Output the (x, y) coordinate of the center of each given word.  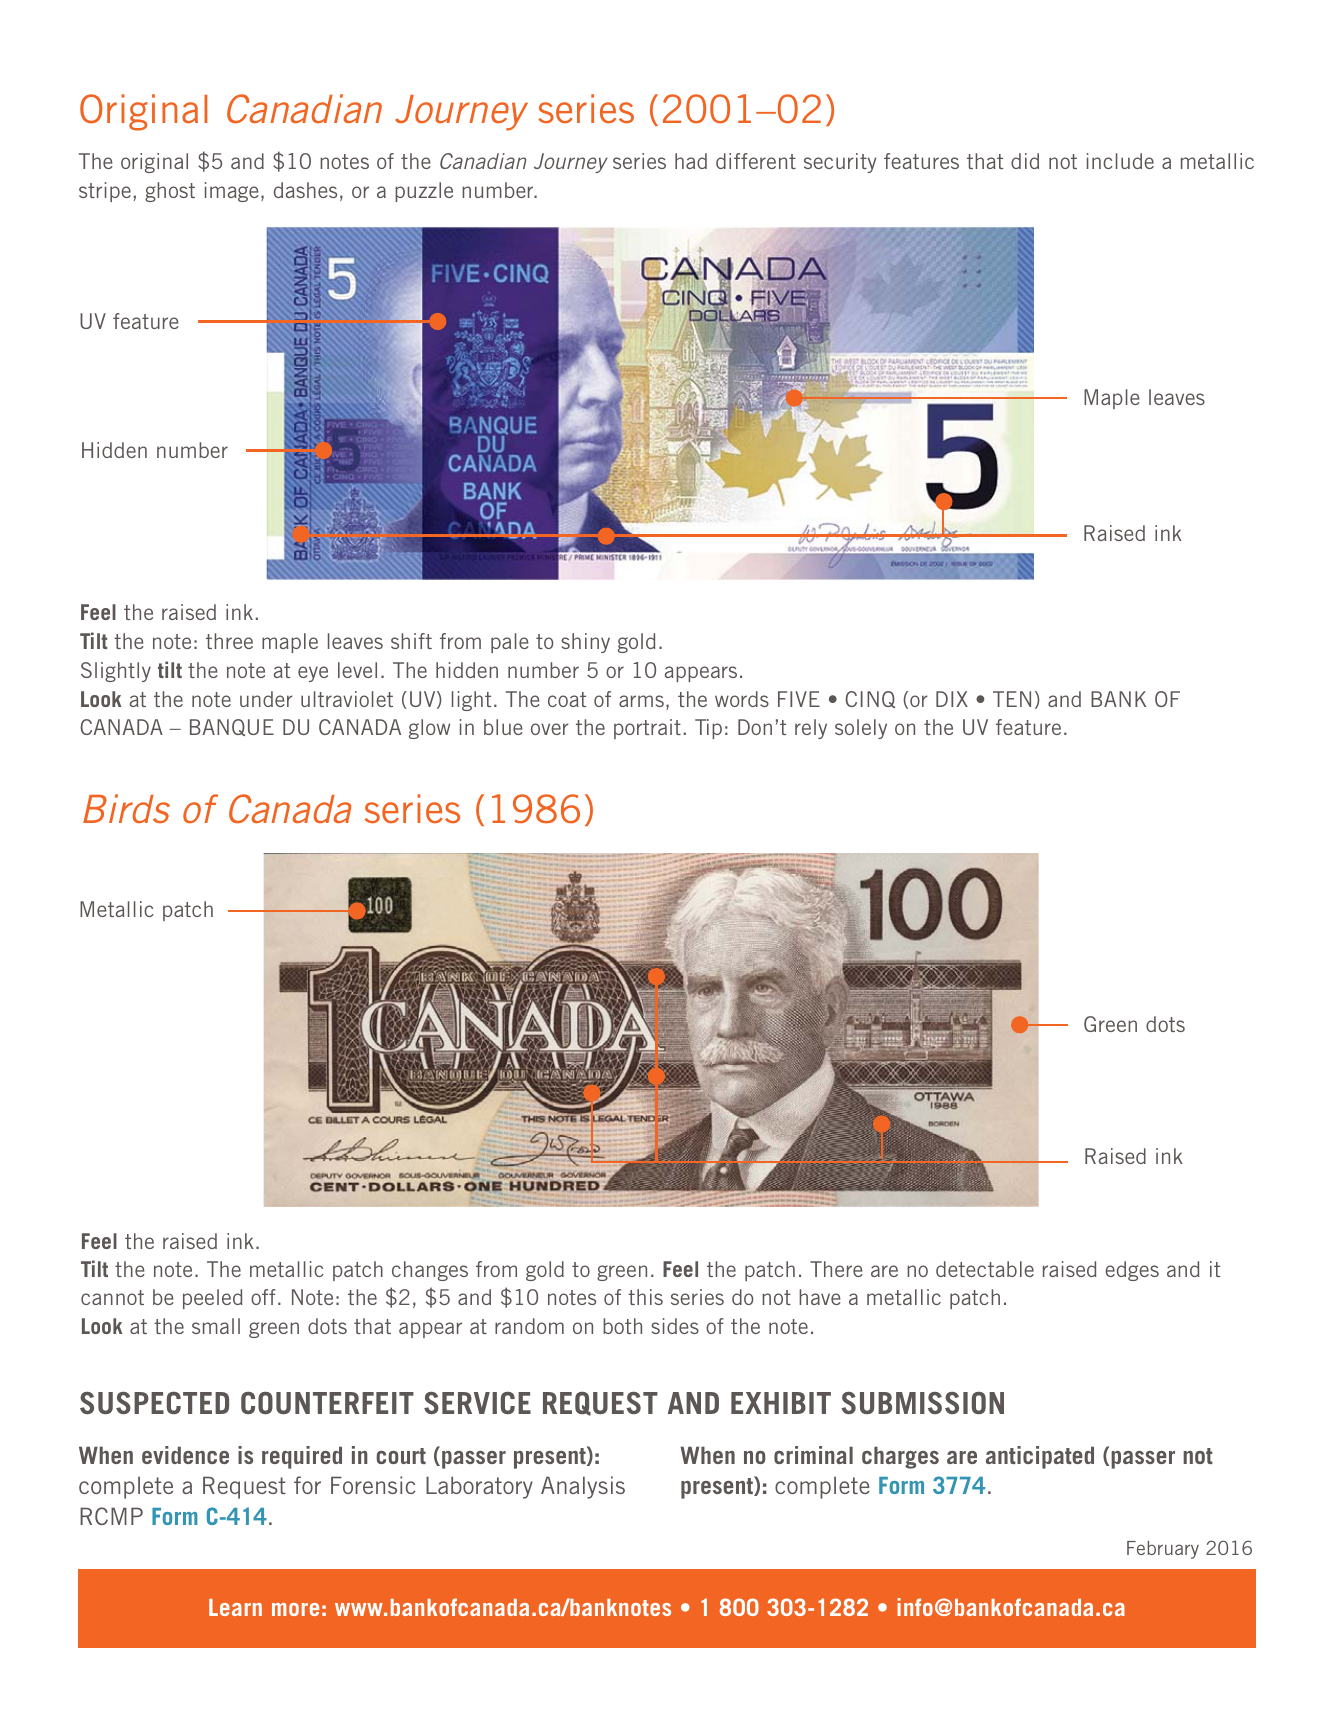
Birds (126, 808)
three (229, 641)
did (1025, 161)
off (263, 1297)
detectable (985, 1269)
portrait (647, 729)
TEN (1012, 699)
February (1163, 1550)
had (691, 161)
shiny (585, 643)
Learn (235, 1607)
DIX (952, 699)
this (645, 1297)
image (232, 192)
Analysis (583, 1487)
